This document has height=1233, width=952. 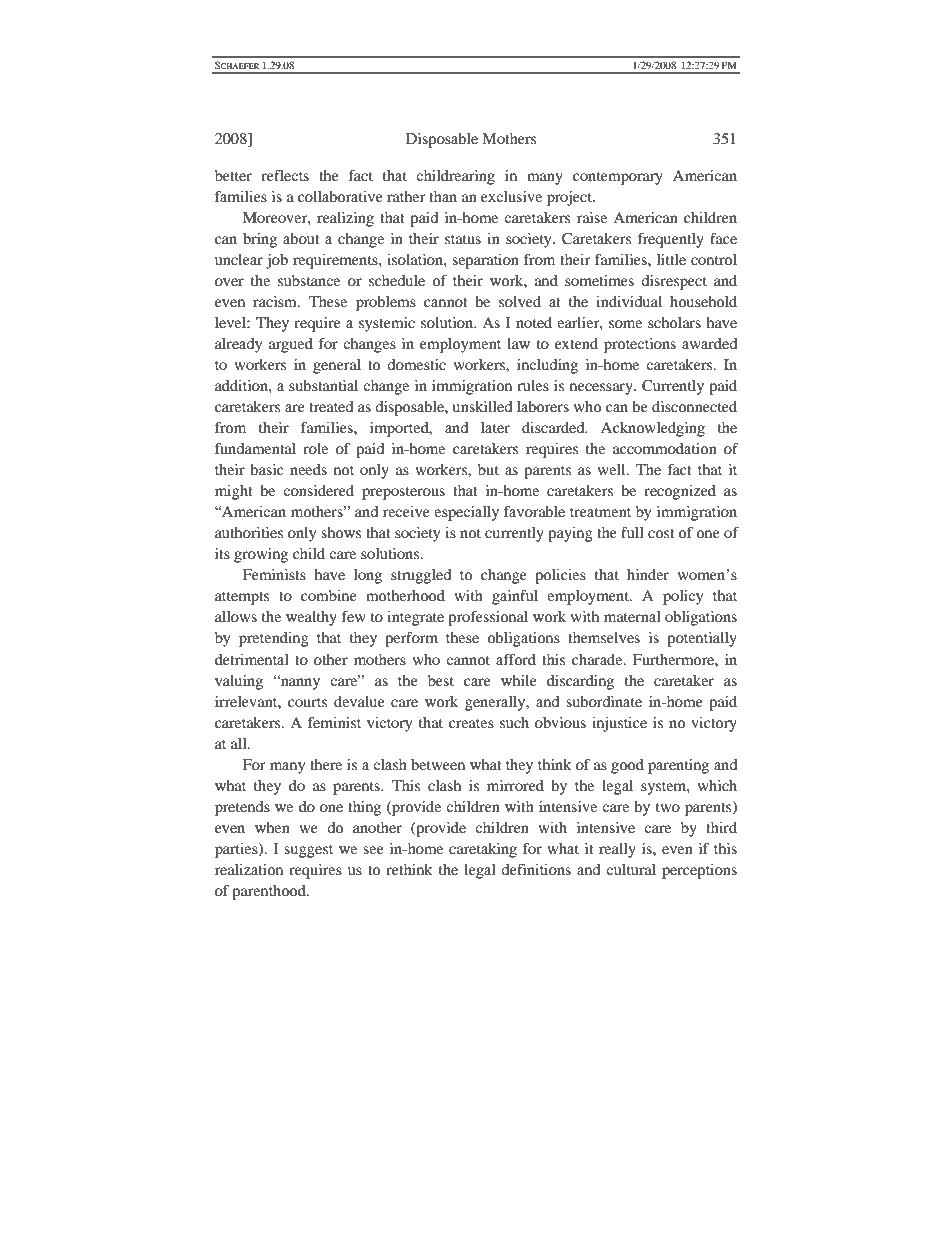 What do you see at coordinates (661, 533) in the document?
I see `cost` at bounding box center [661, 533].
